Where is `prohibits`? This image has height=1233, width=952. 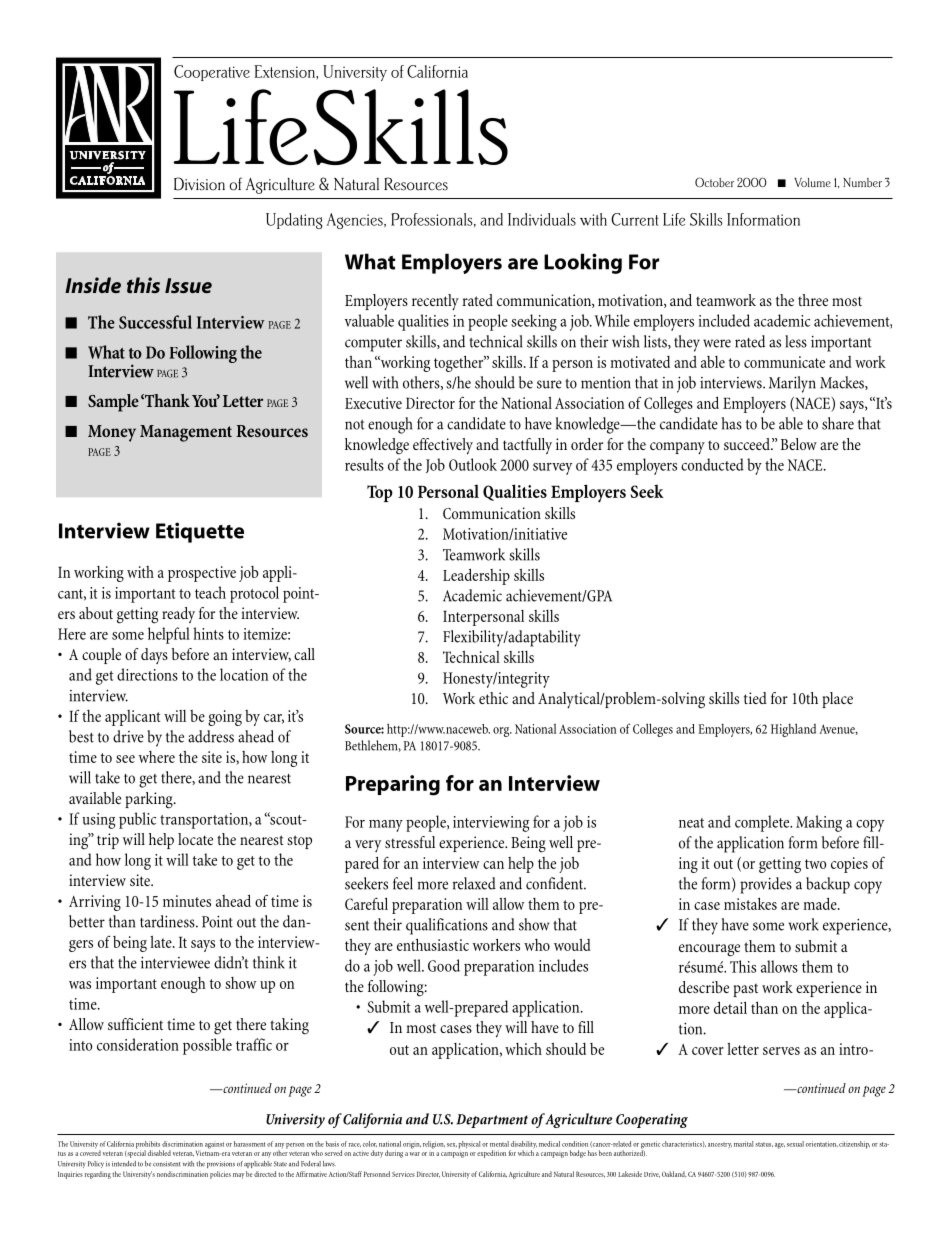 prohibits is located at coordinates (148, 1146).
